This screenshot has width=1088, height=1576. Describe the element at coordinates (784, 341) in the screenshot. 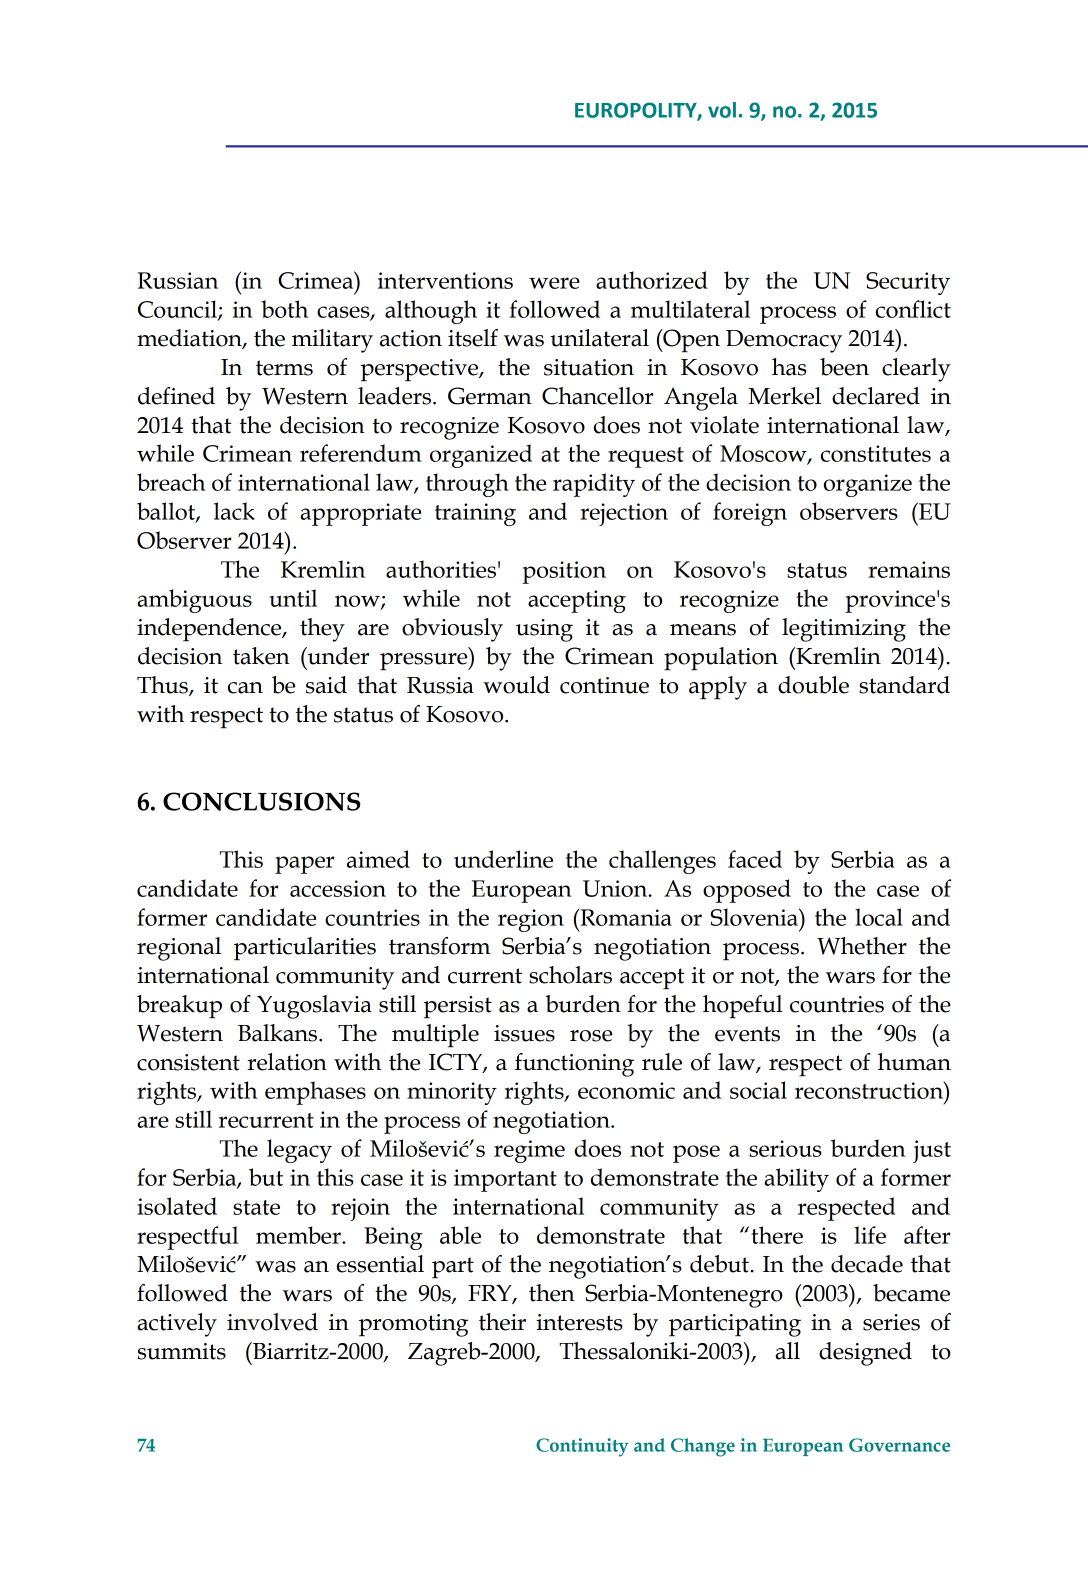

I see `Democracy` at that location.
